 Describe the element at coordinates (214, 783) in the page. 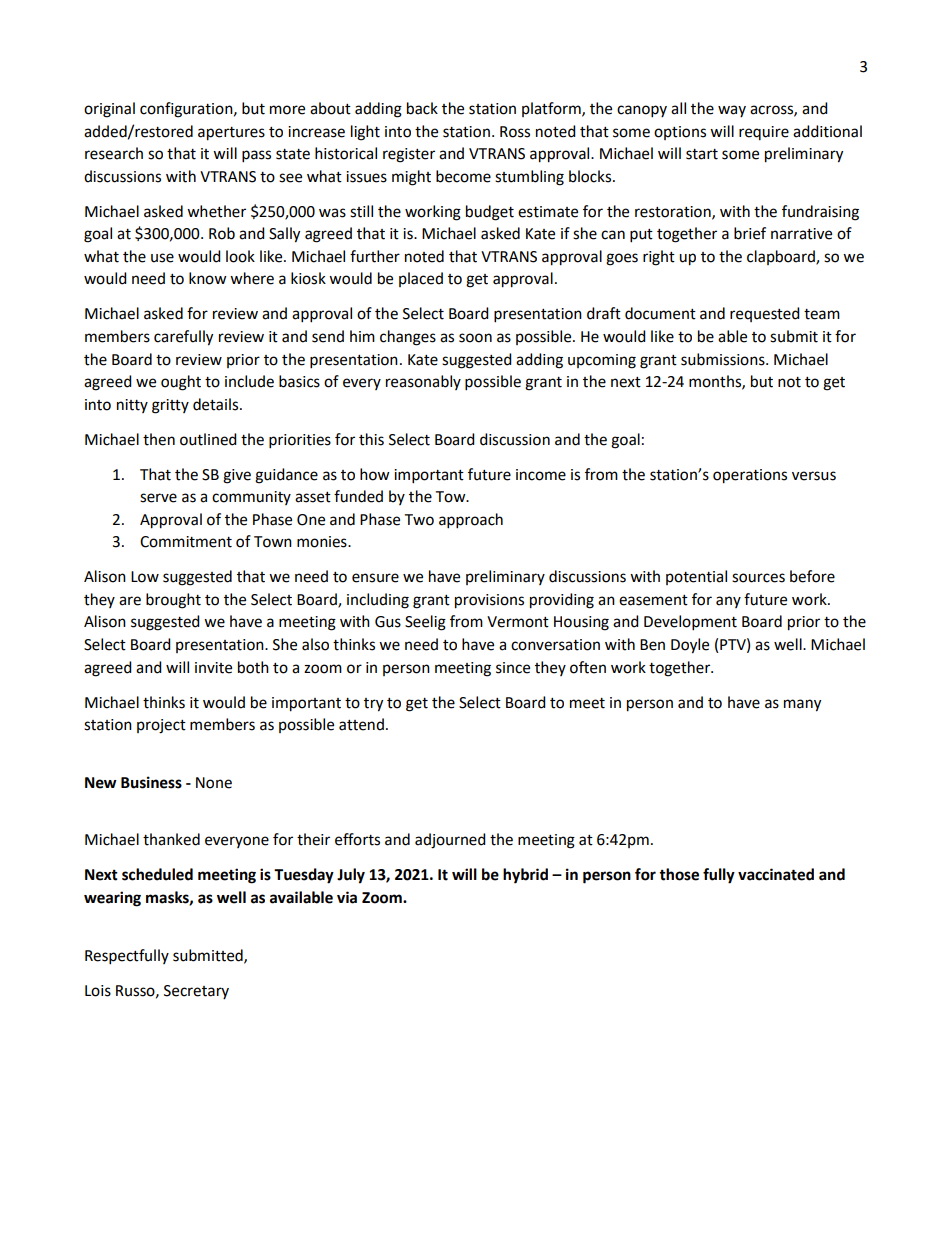

I see `None` at that location.
